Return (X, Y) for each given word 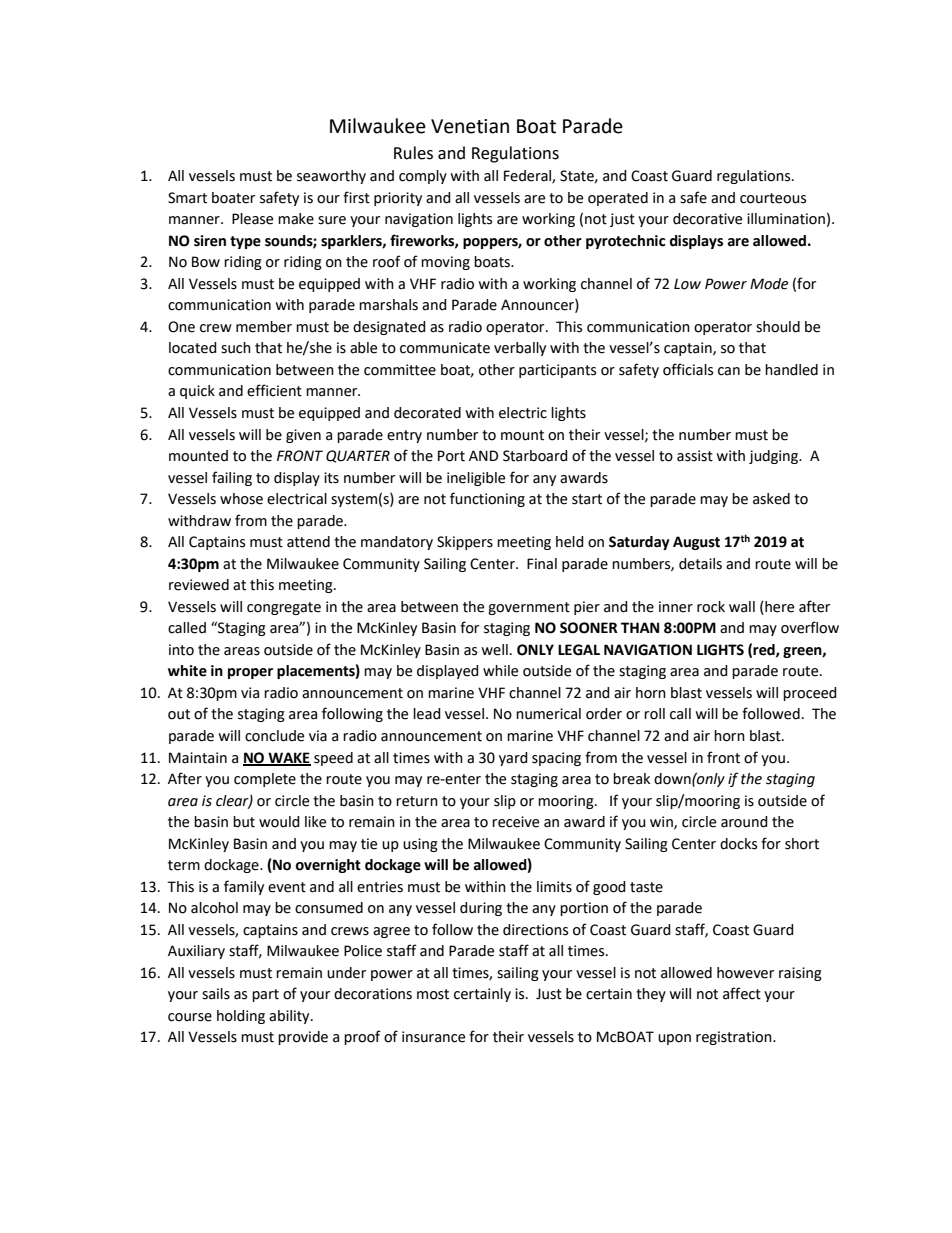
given (303, 436)
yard (513, 759)
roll (654, 714)
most (433, 994)
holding (241, 1017)
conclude (274, 736)
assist (695, 456)
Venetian (470, 126)
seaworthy (331, 177)
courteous (773, 198)
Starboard (535, 456)
